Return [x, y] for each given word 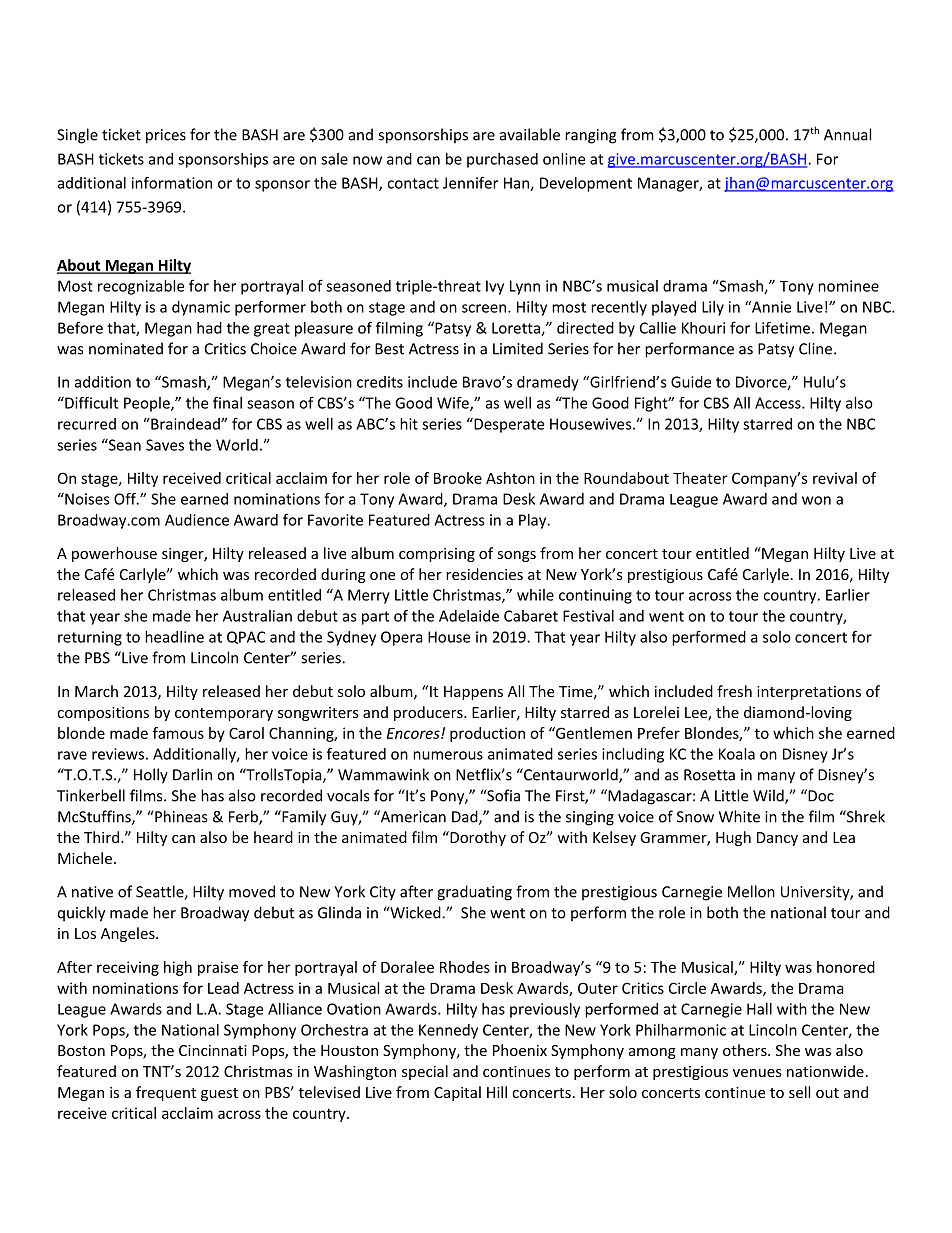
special [425, 1072]
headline [174, 637]
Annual [847, 134]
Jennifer [470, 182]
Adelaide [469, 616]
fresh [734, 691]
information [172, 182]
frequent [166, 1093]
